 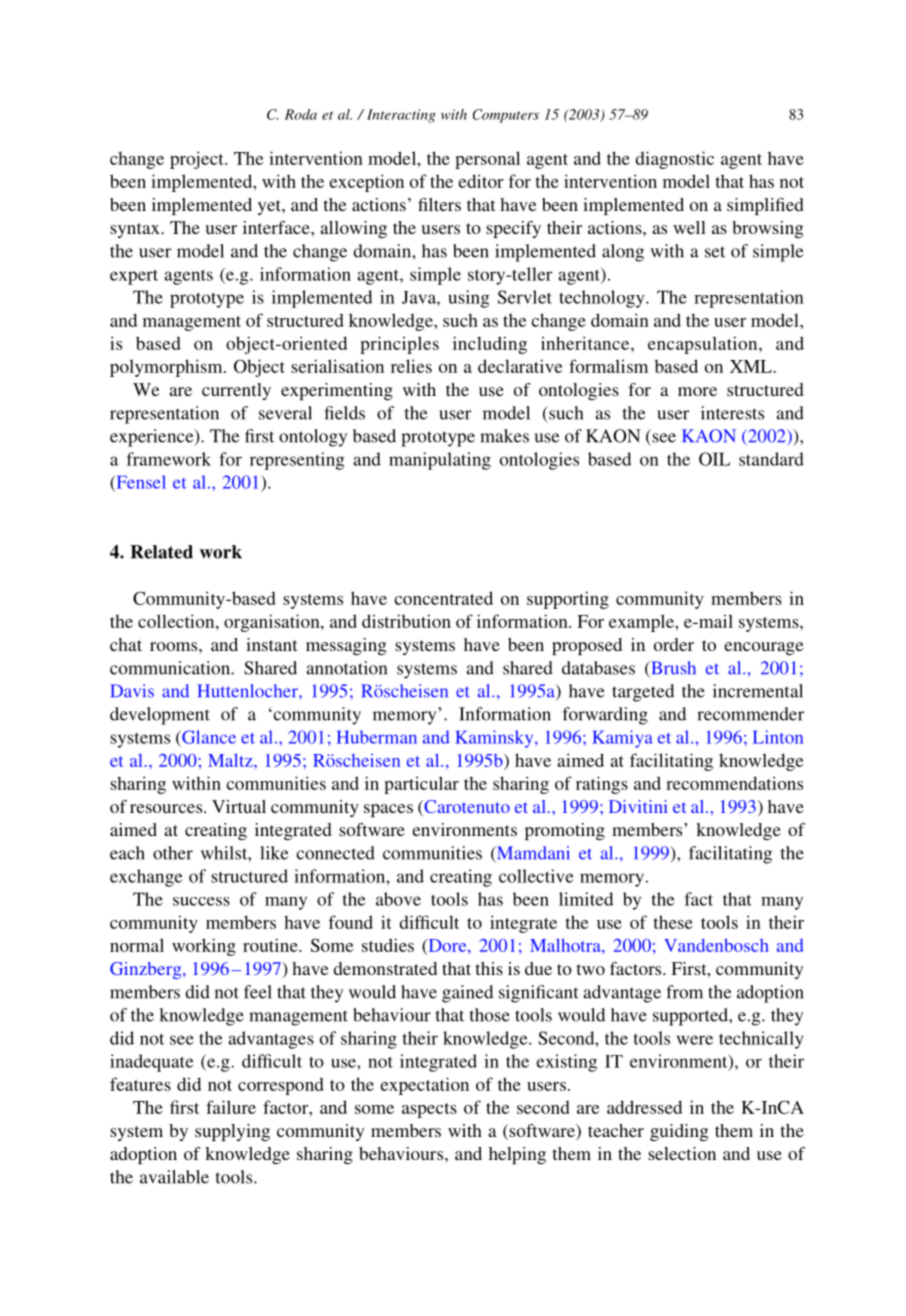 What do you see at coordinates (411, 366) in the page?
I see `relies` at bounding box center [411, 366].
